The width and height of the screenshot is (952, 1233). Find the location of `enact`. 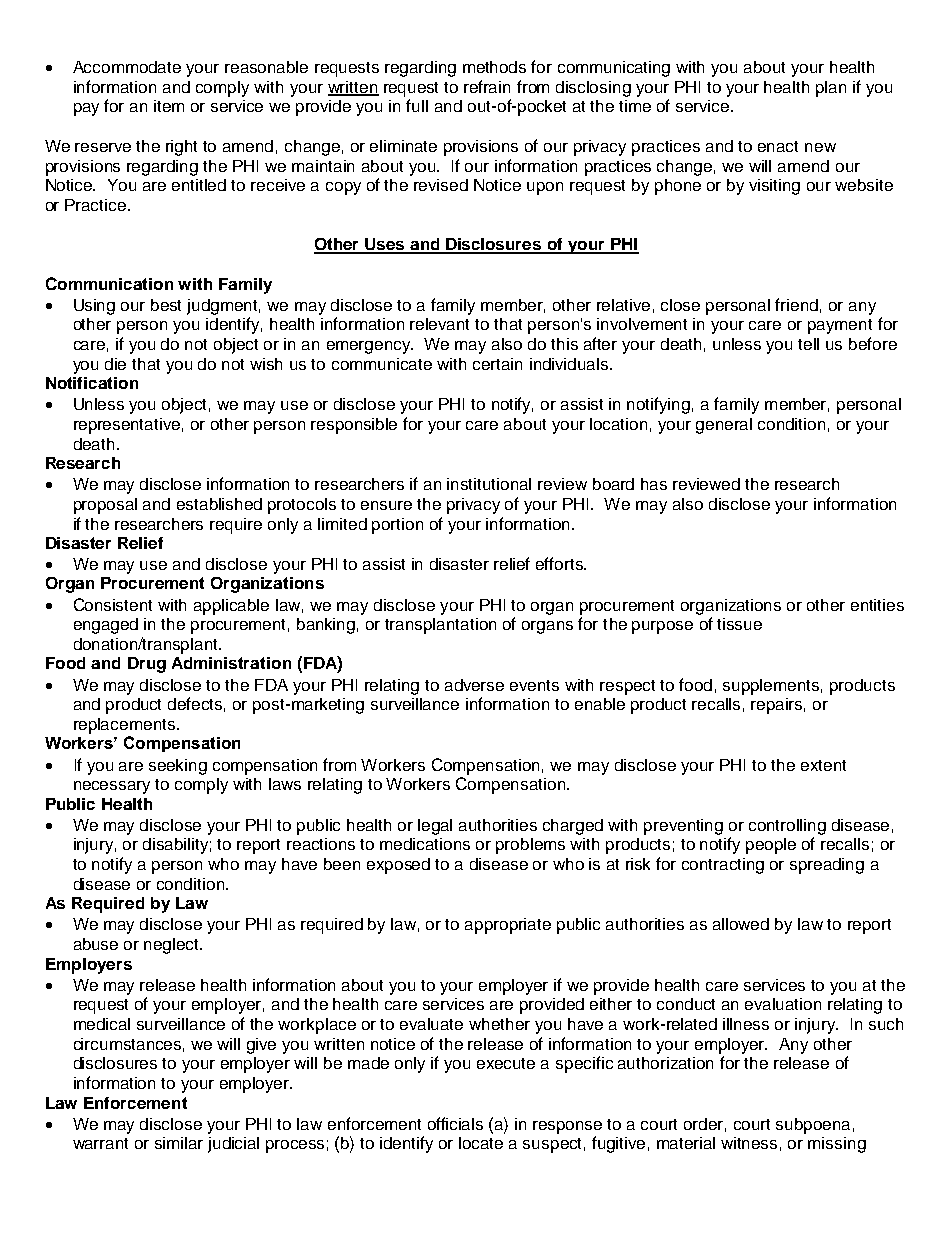

enact is located at coordinates (778, 146).
